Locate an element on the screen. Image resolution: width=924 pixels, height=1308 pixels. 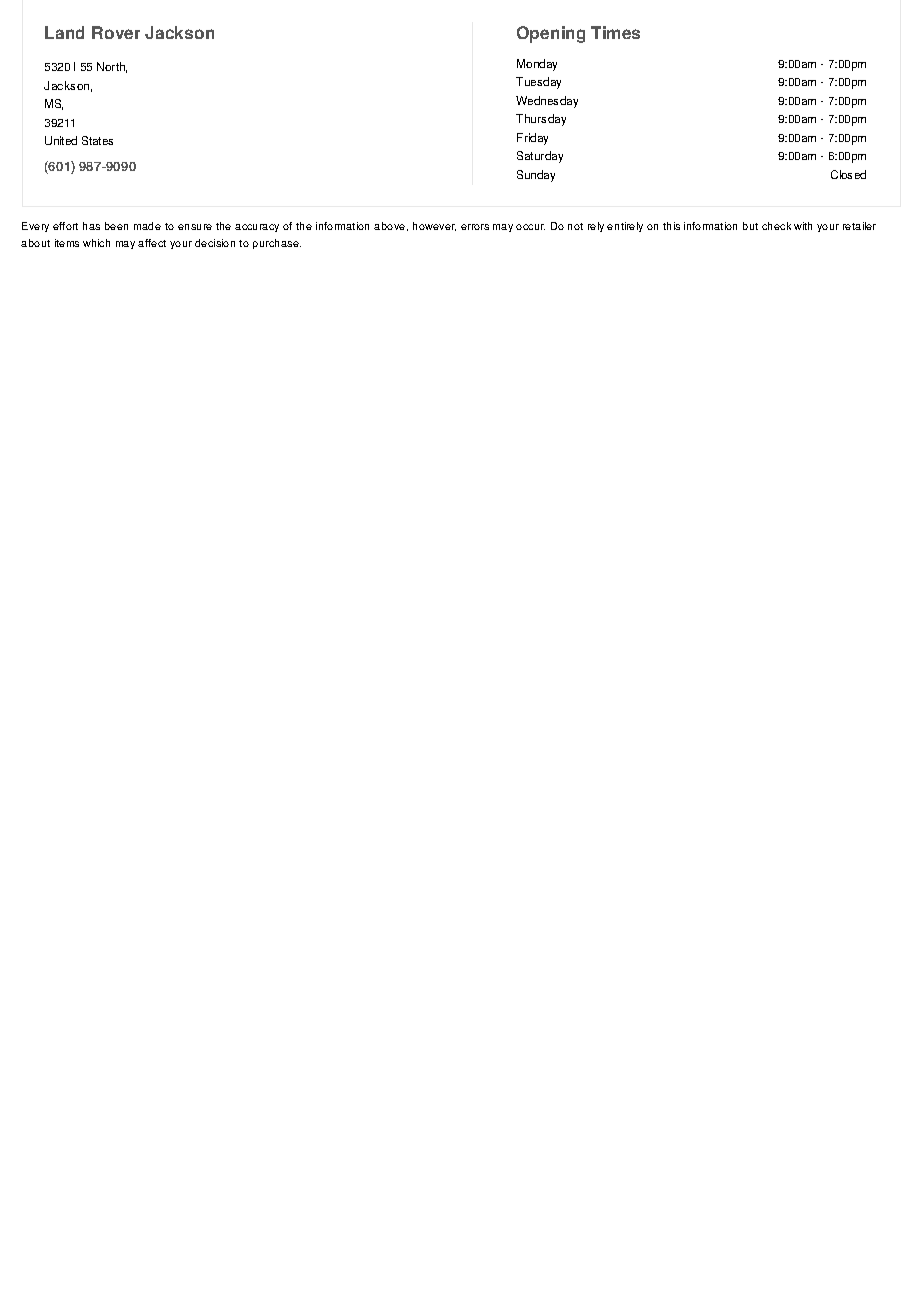
Times is located at coordinates (615, 32).
